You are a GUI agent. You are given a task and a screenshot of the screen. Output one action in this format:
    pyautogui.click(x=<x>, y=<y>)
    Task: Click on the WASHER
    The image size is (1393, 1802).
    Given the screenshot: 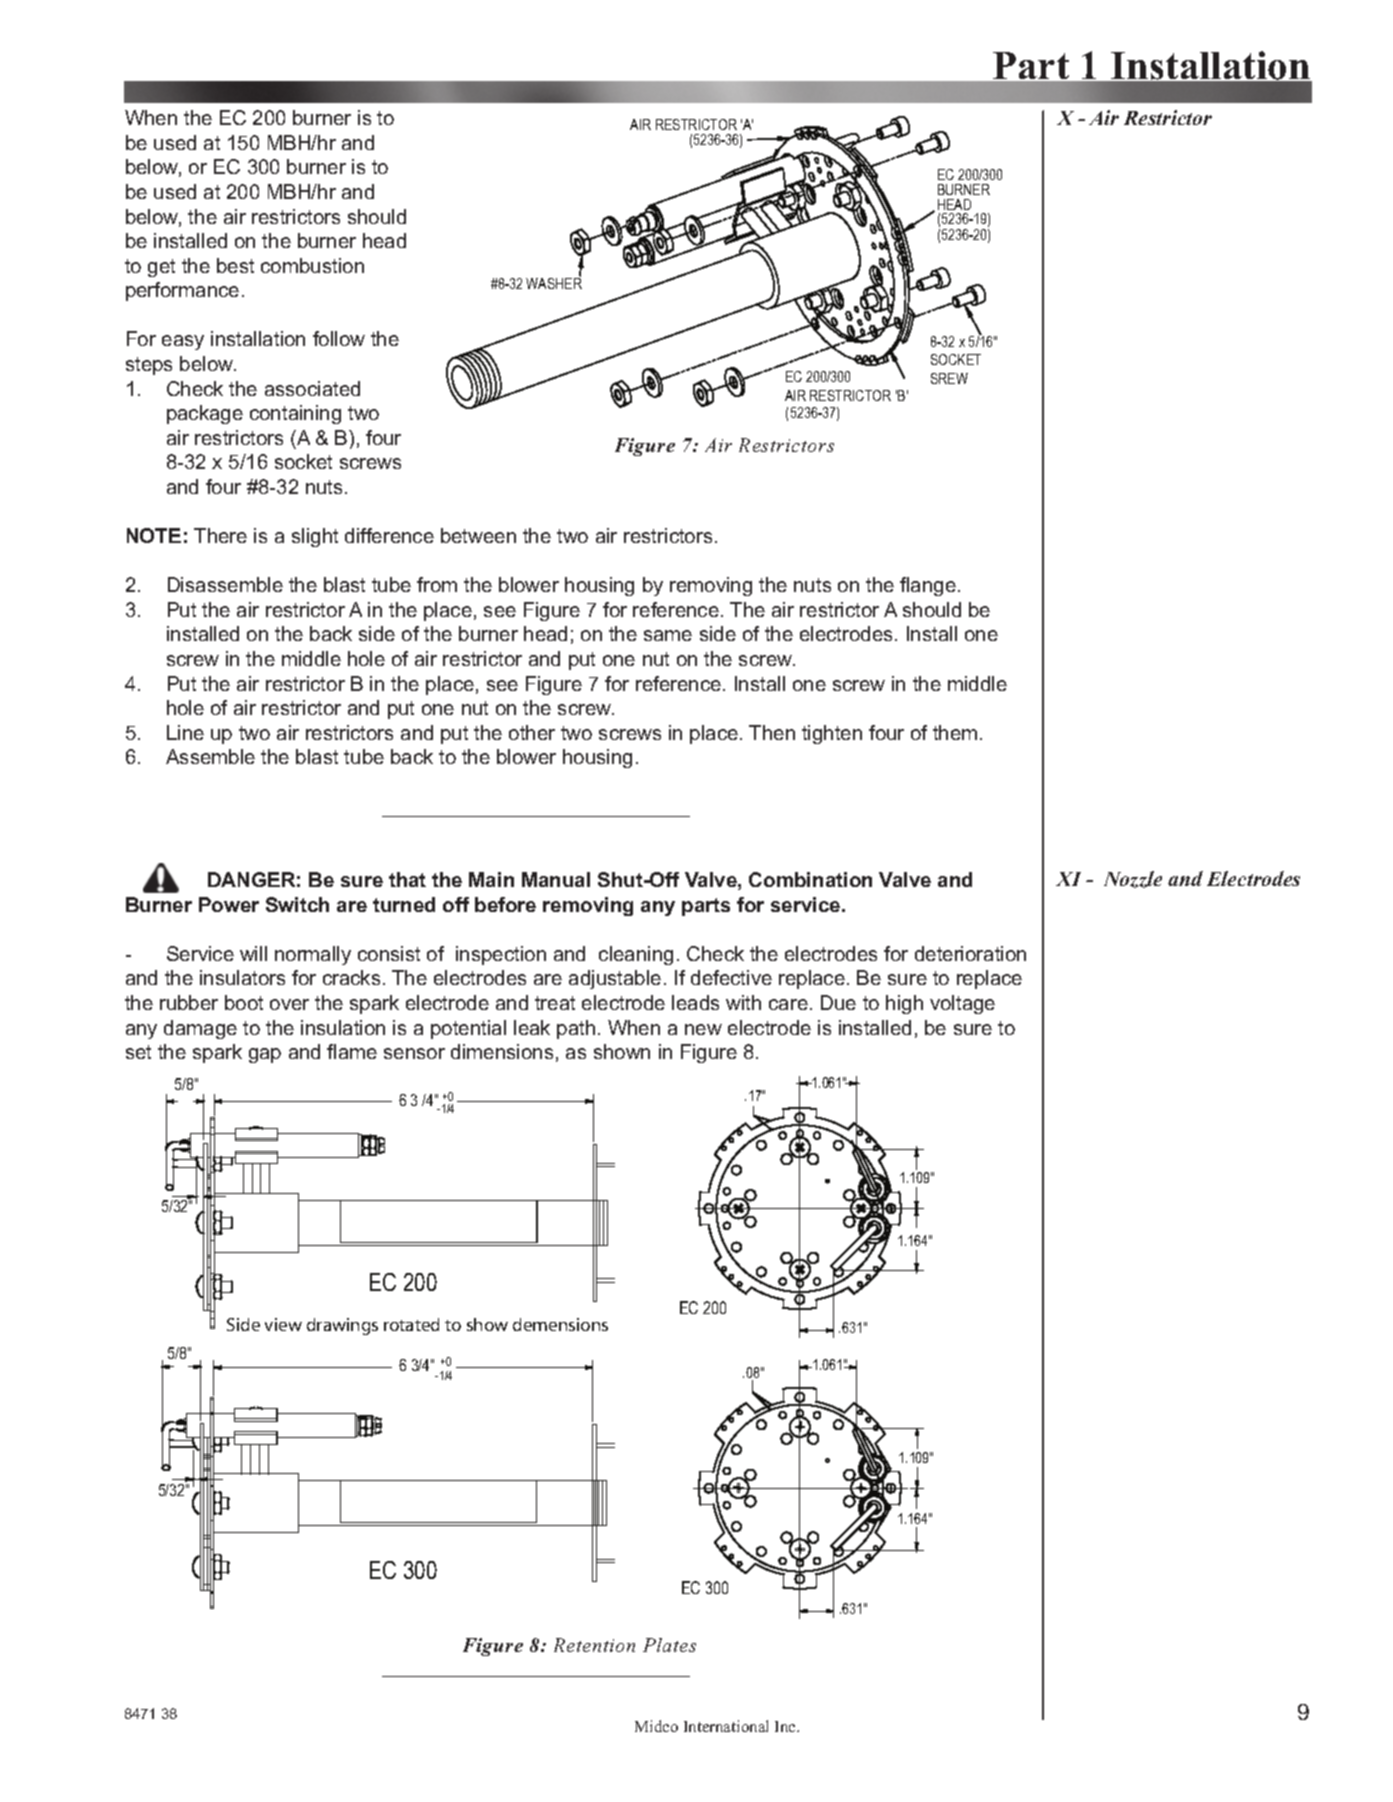 What is the action you would take?
    pyautogui.click(x=554, y=282)
